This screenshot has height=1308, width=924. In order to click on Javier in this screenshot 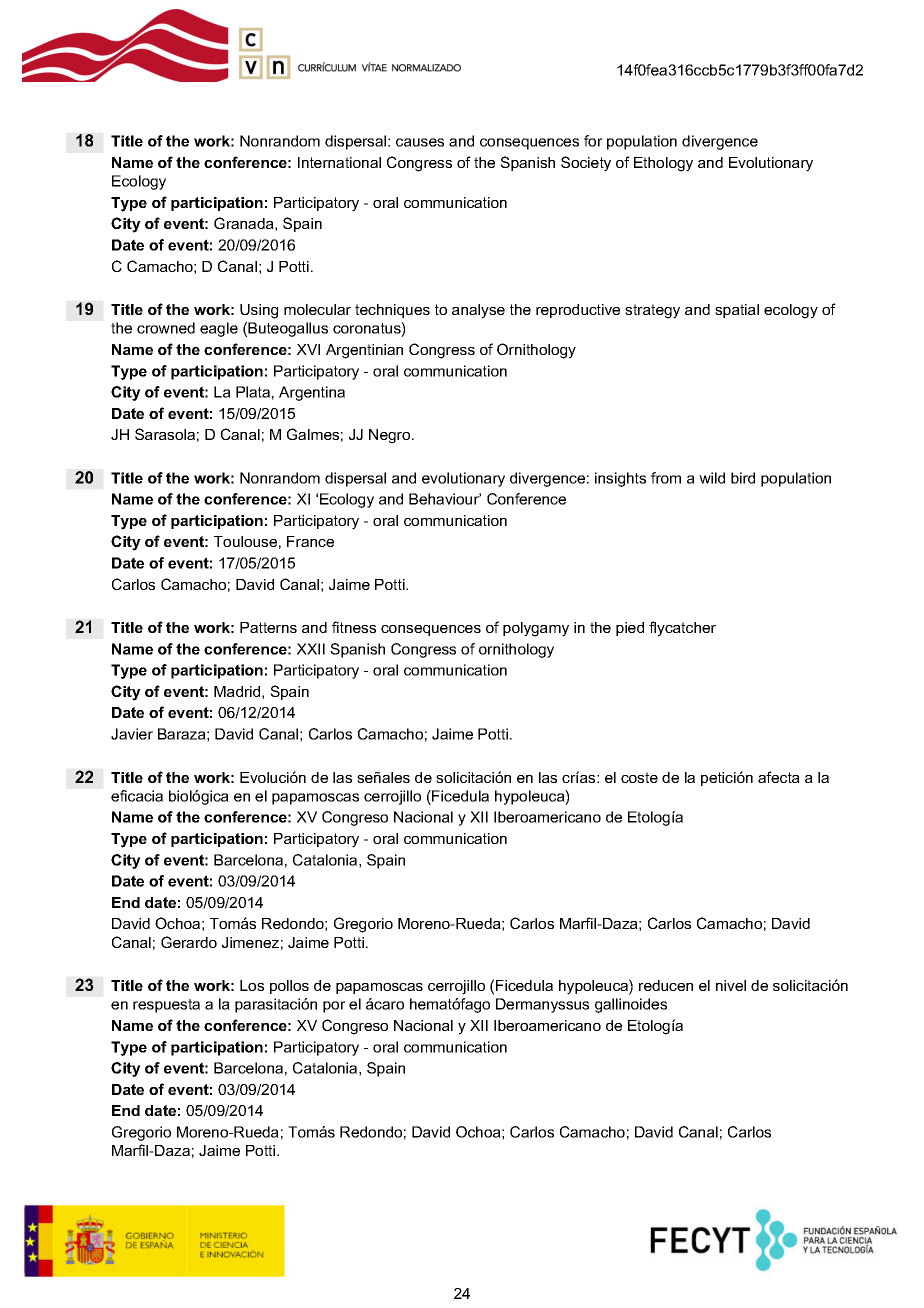, I will do `click(132, 734)`.
